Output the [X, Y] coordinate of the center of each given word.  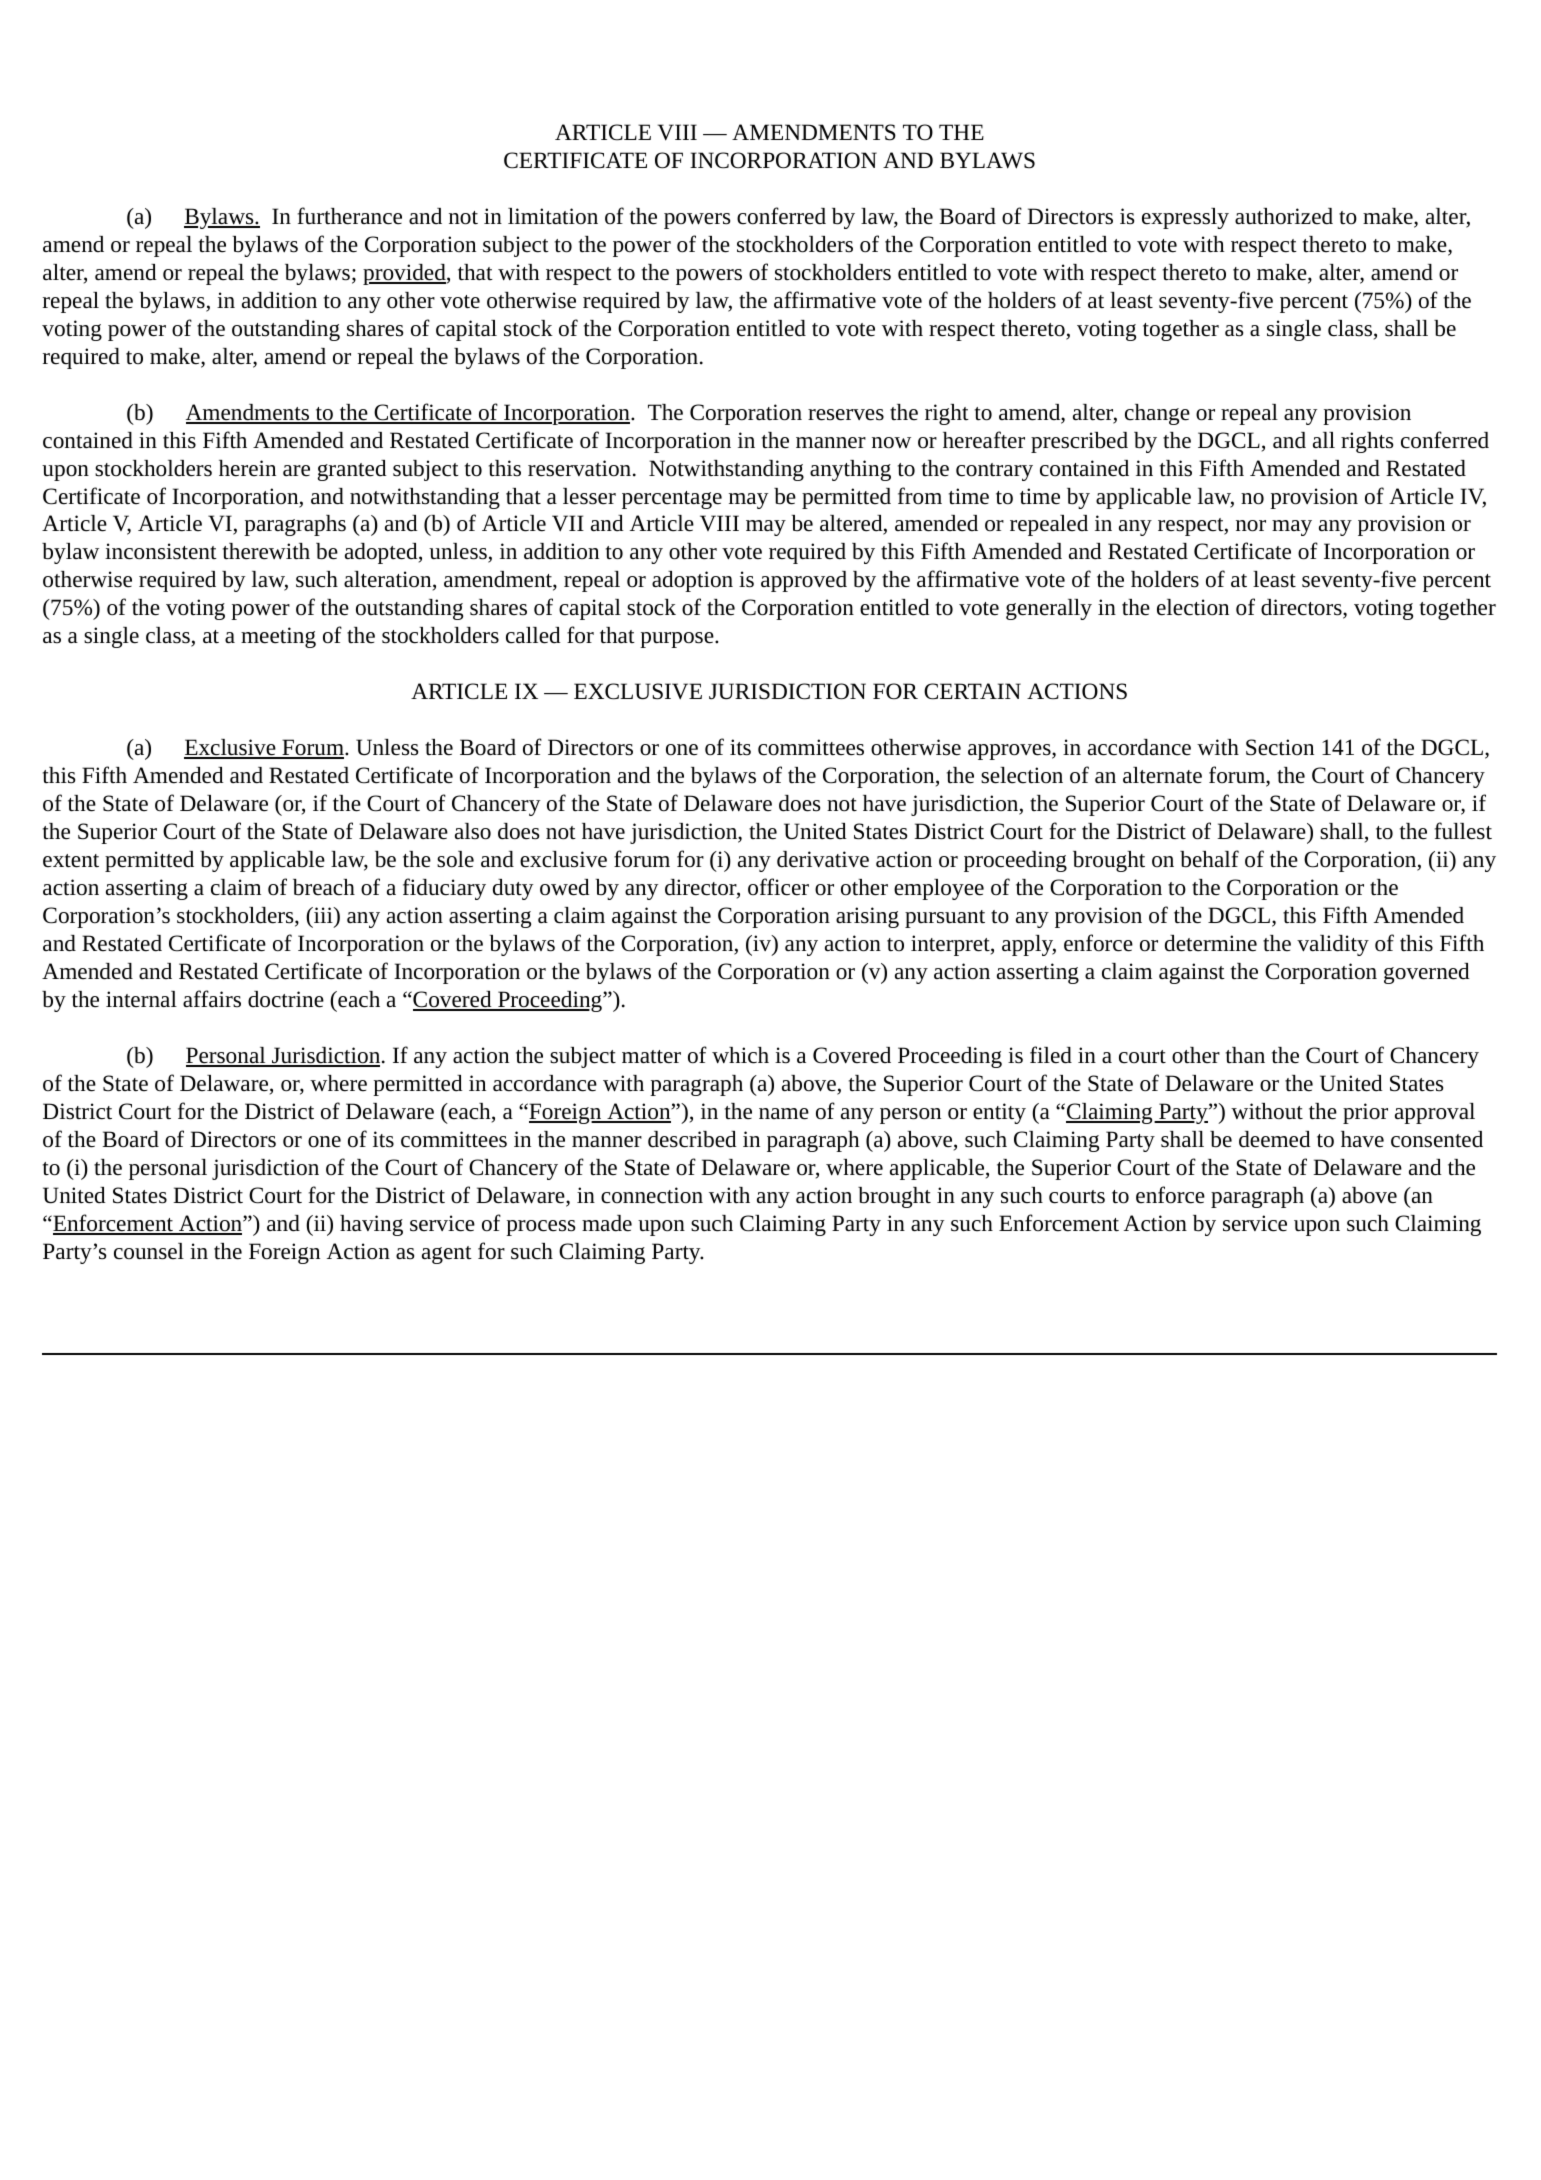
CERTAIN [972, 691]
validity [1333, 945]
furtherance [350, 216]
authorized [1284, 216]
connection [652, 1195]
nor [1251, 526]
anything [850, 470]
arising [867, 917]
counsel [149, 1251]
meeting [278, 637]
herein [247, 468]
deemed [1275, 1139]
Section [1280, 747]
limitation [553, 216]
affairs [212, 999]
